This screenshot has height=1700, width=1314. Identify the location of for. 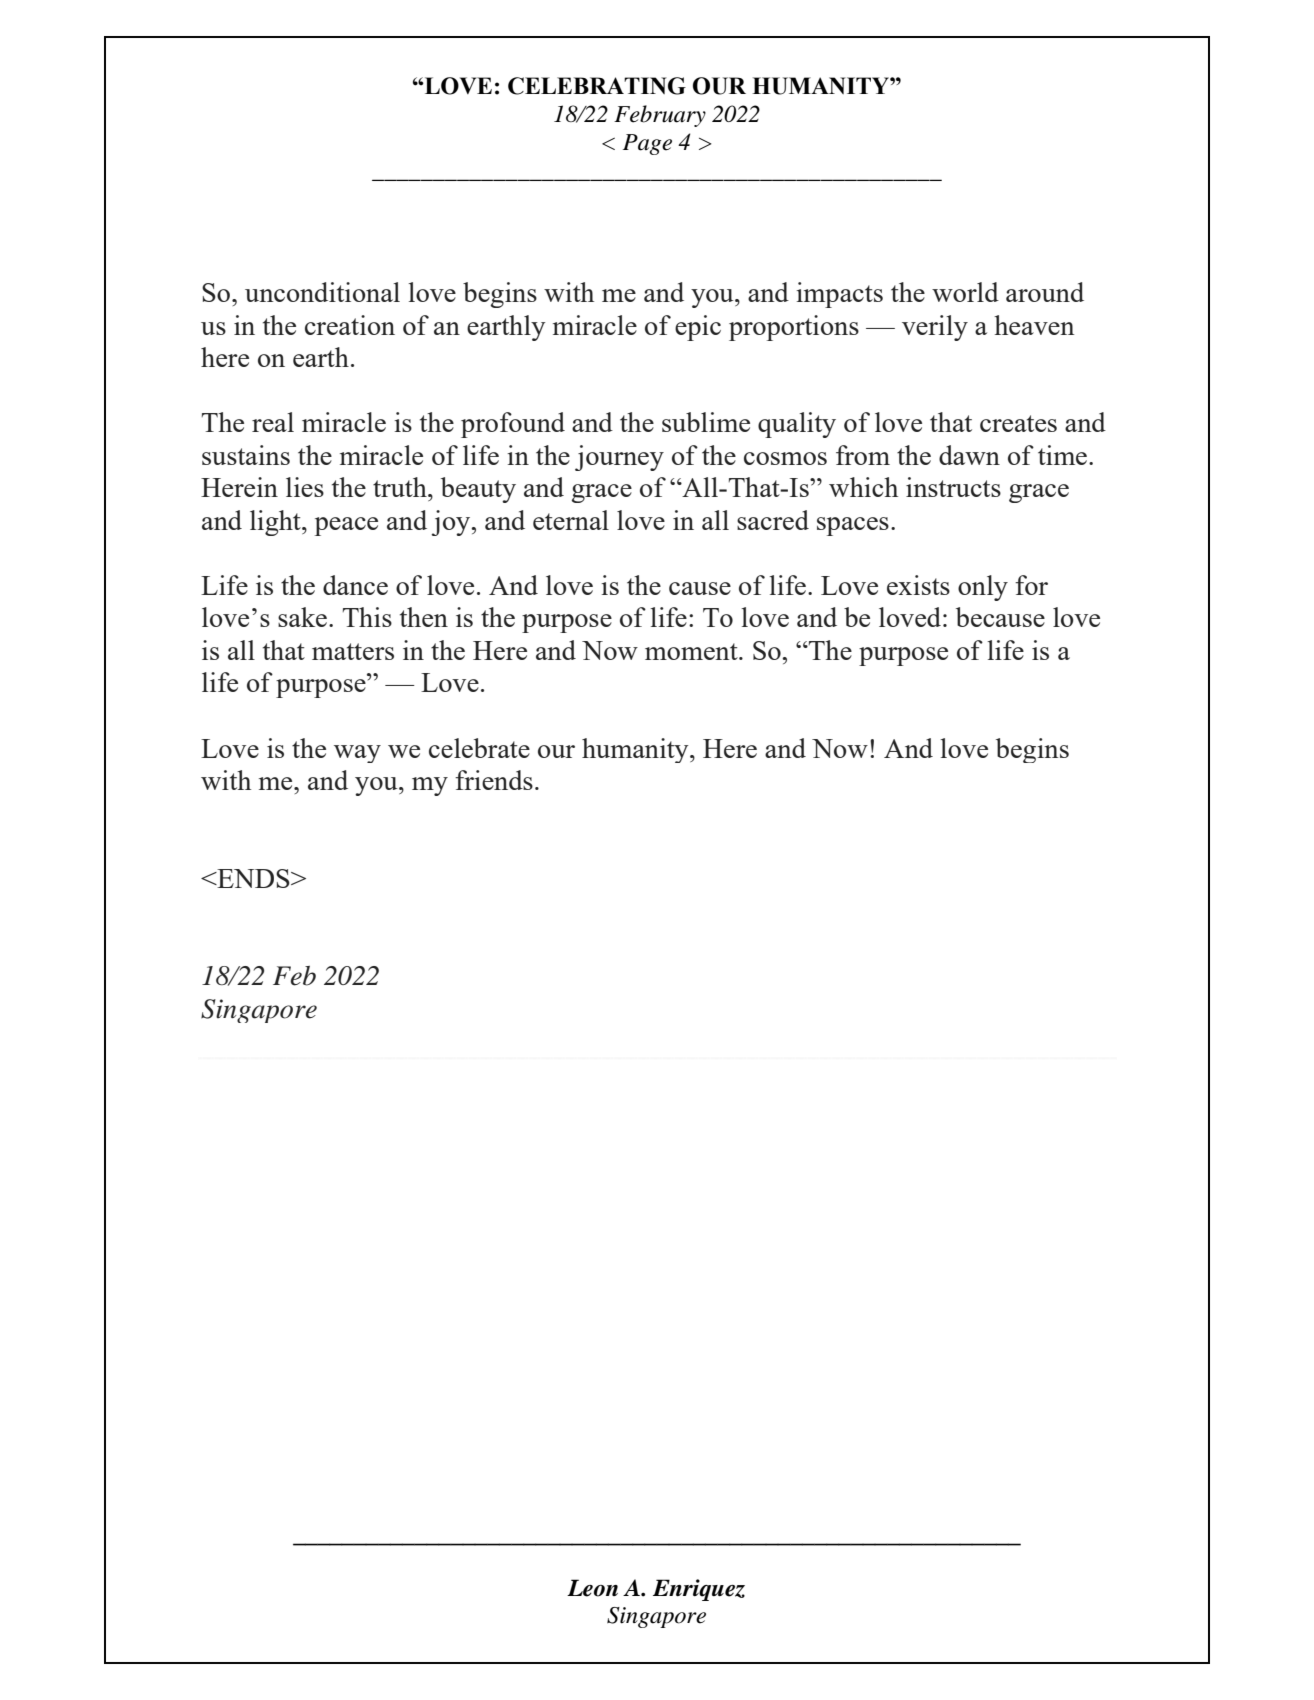
(1031, 585).
